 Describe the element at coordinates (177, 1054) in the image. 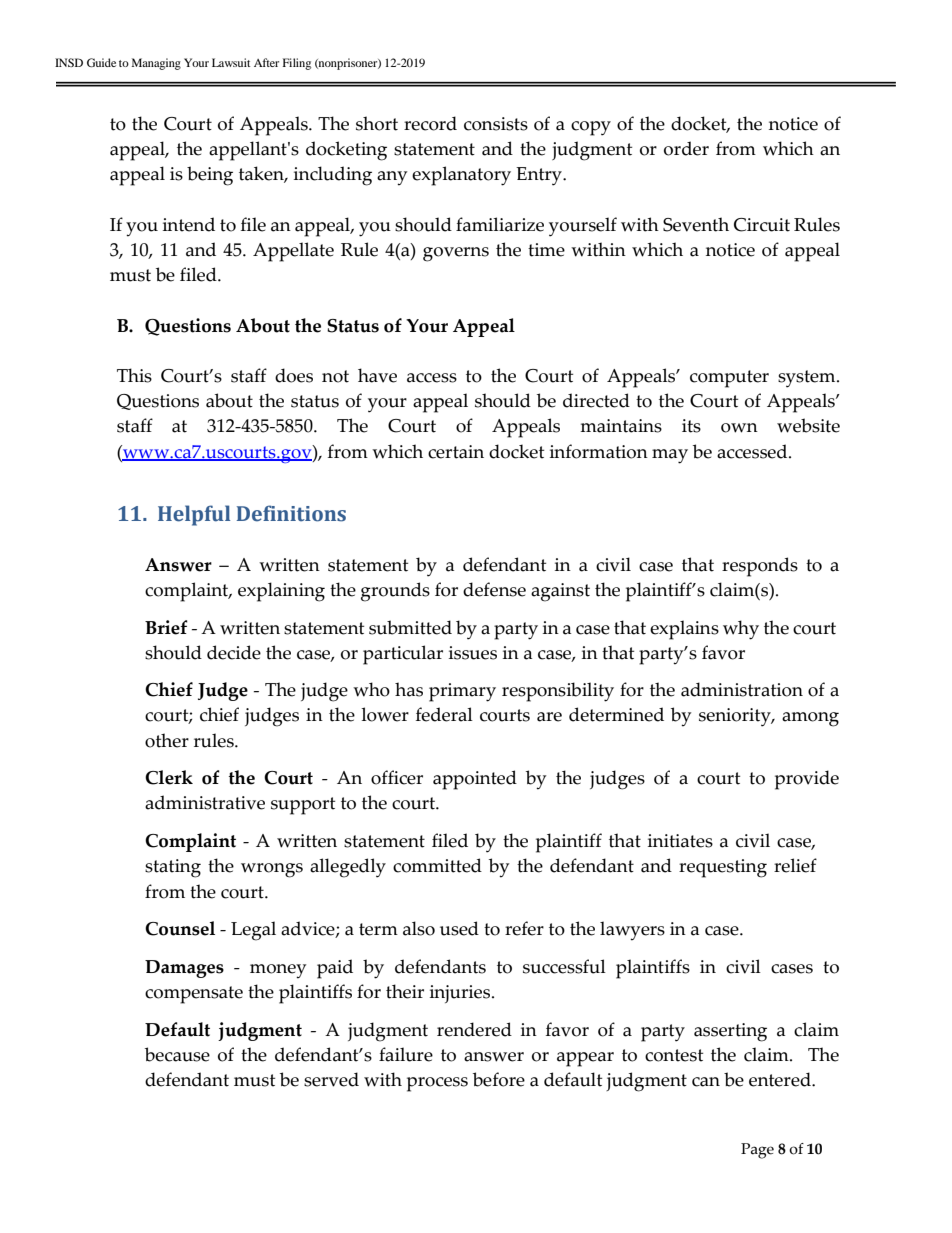

I see `because` at that location.
